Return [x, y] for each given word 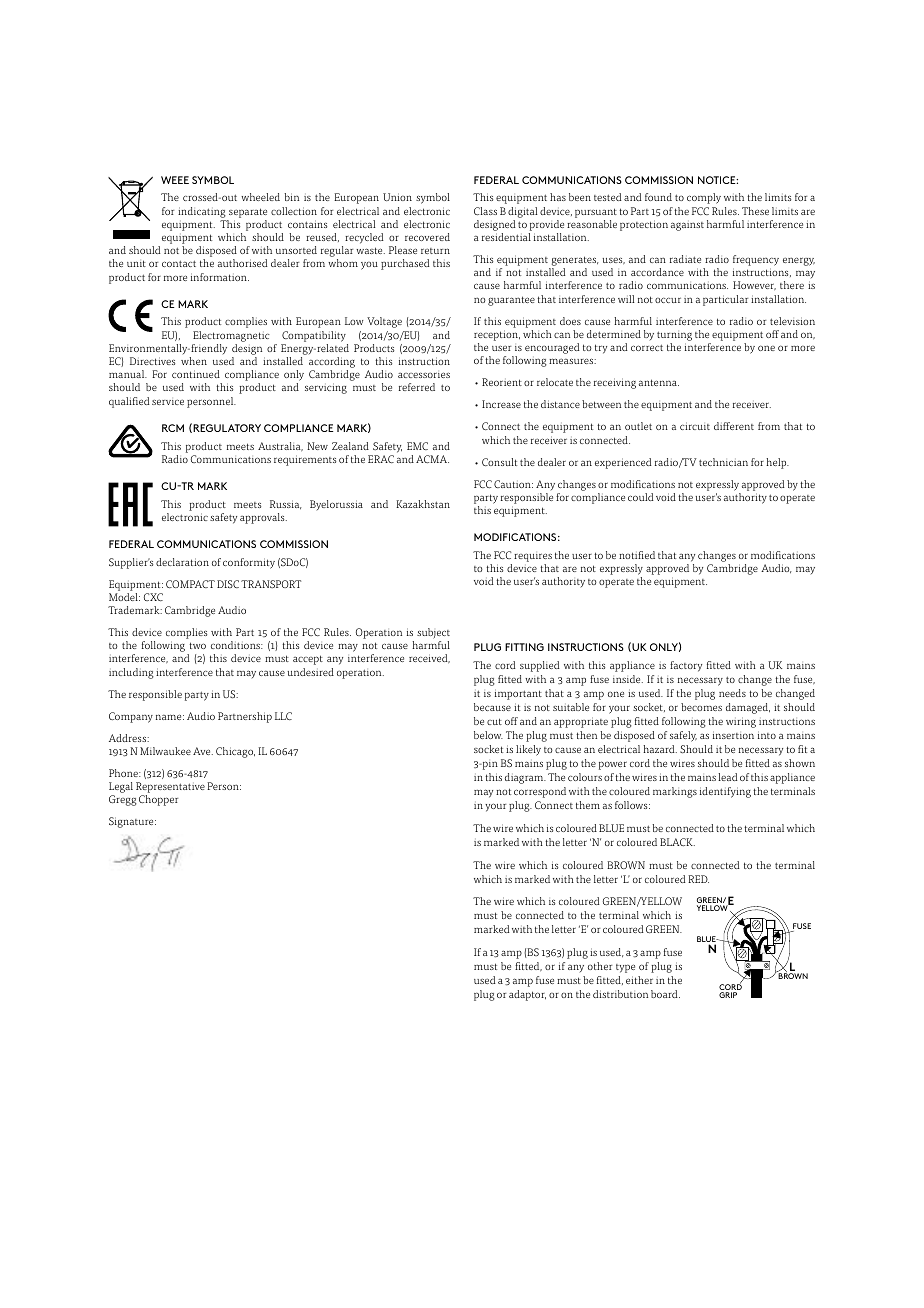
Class [485, 211]
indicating [202, 212]
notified [637, 555]
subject [433, 633]
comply [704, 198]
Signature [132, 822]
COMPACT [190, 584]
